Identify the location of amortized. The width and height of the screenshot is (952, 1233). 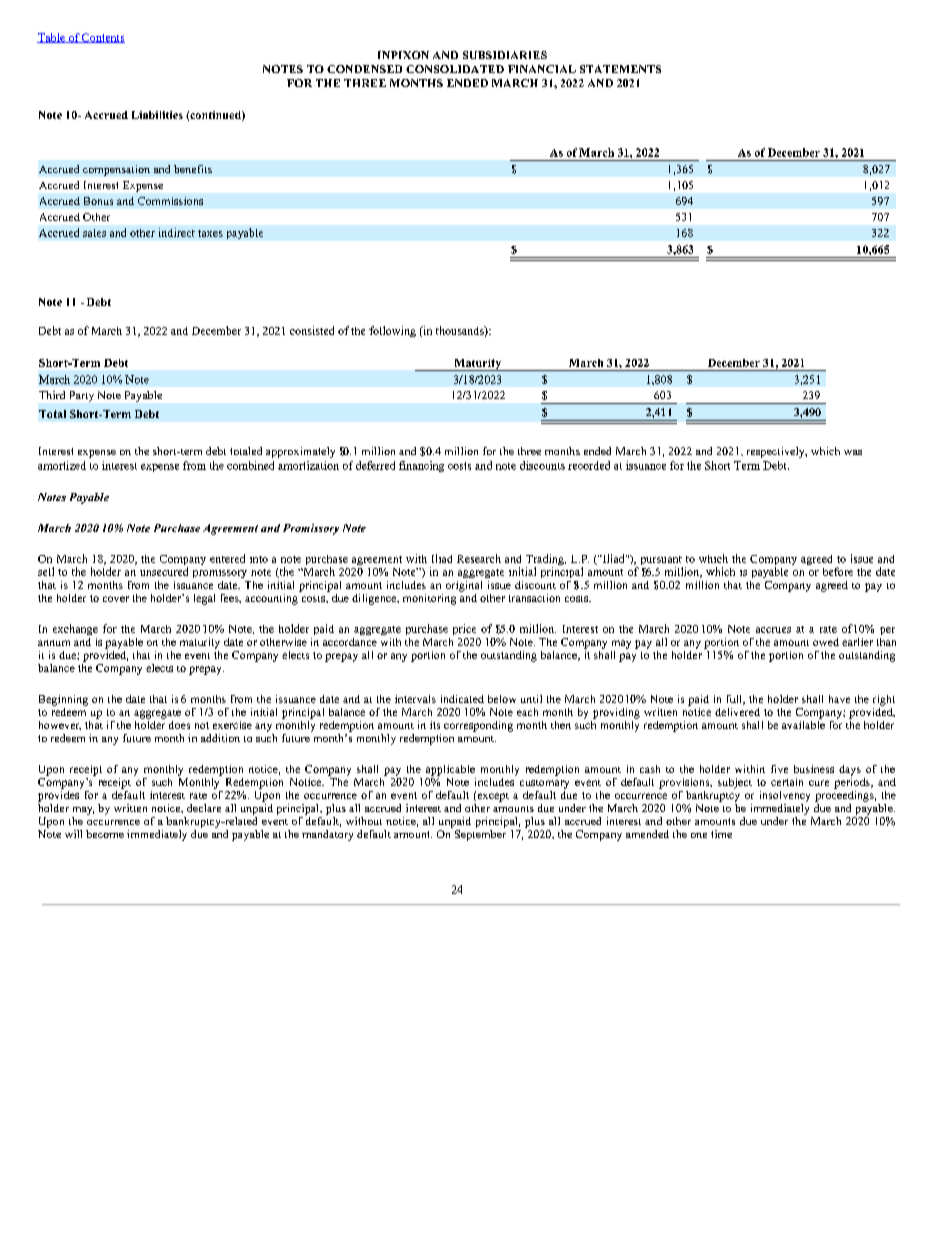
(62, 465).
